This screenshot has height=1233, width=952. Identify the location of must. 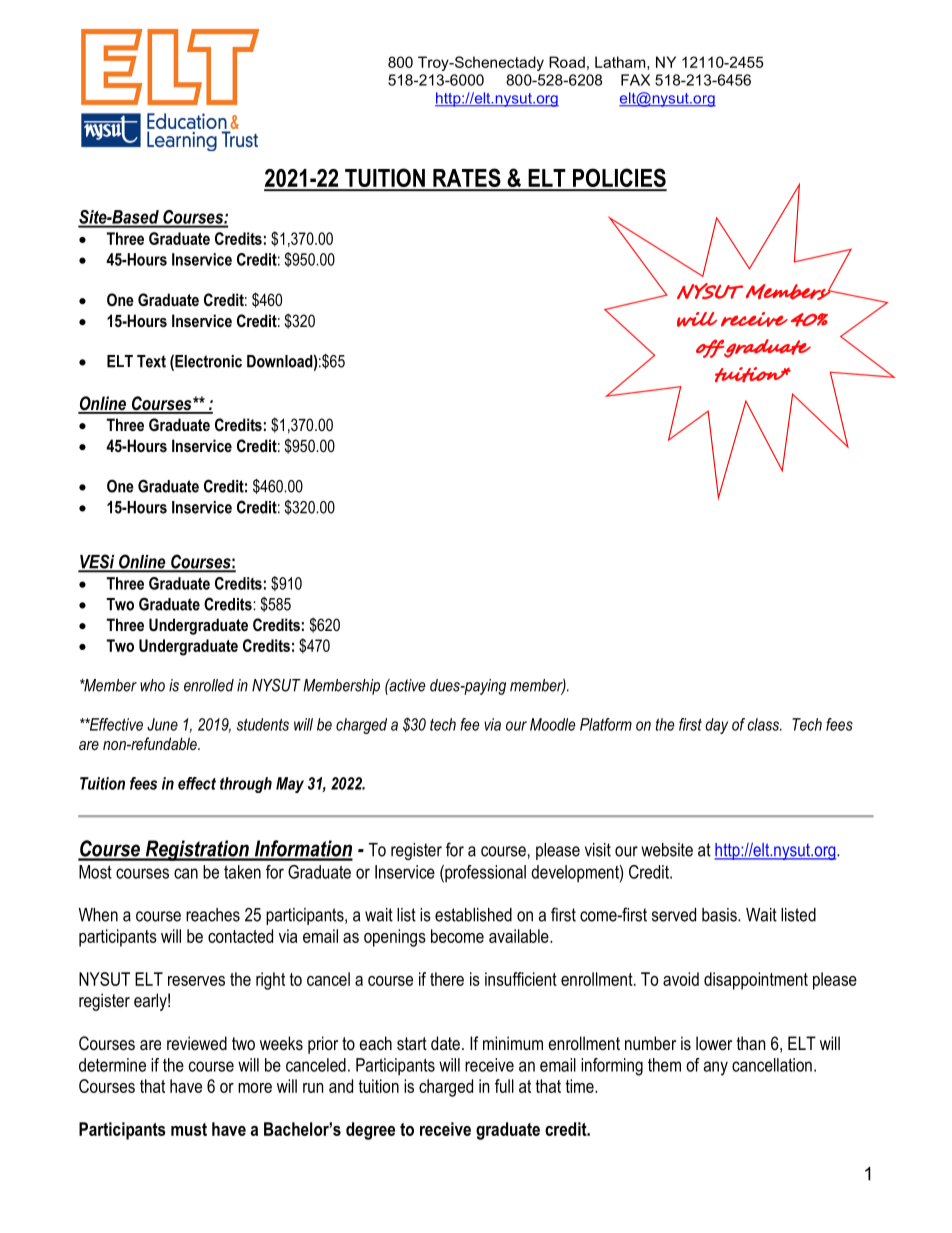
(189, 1129).
